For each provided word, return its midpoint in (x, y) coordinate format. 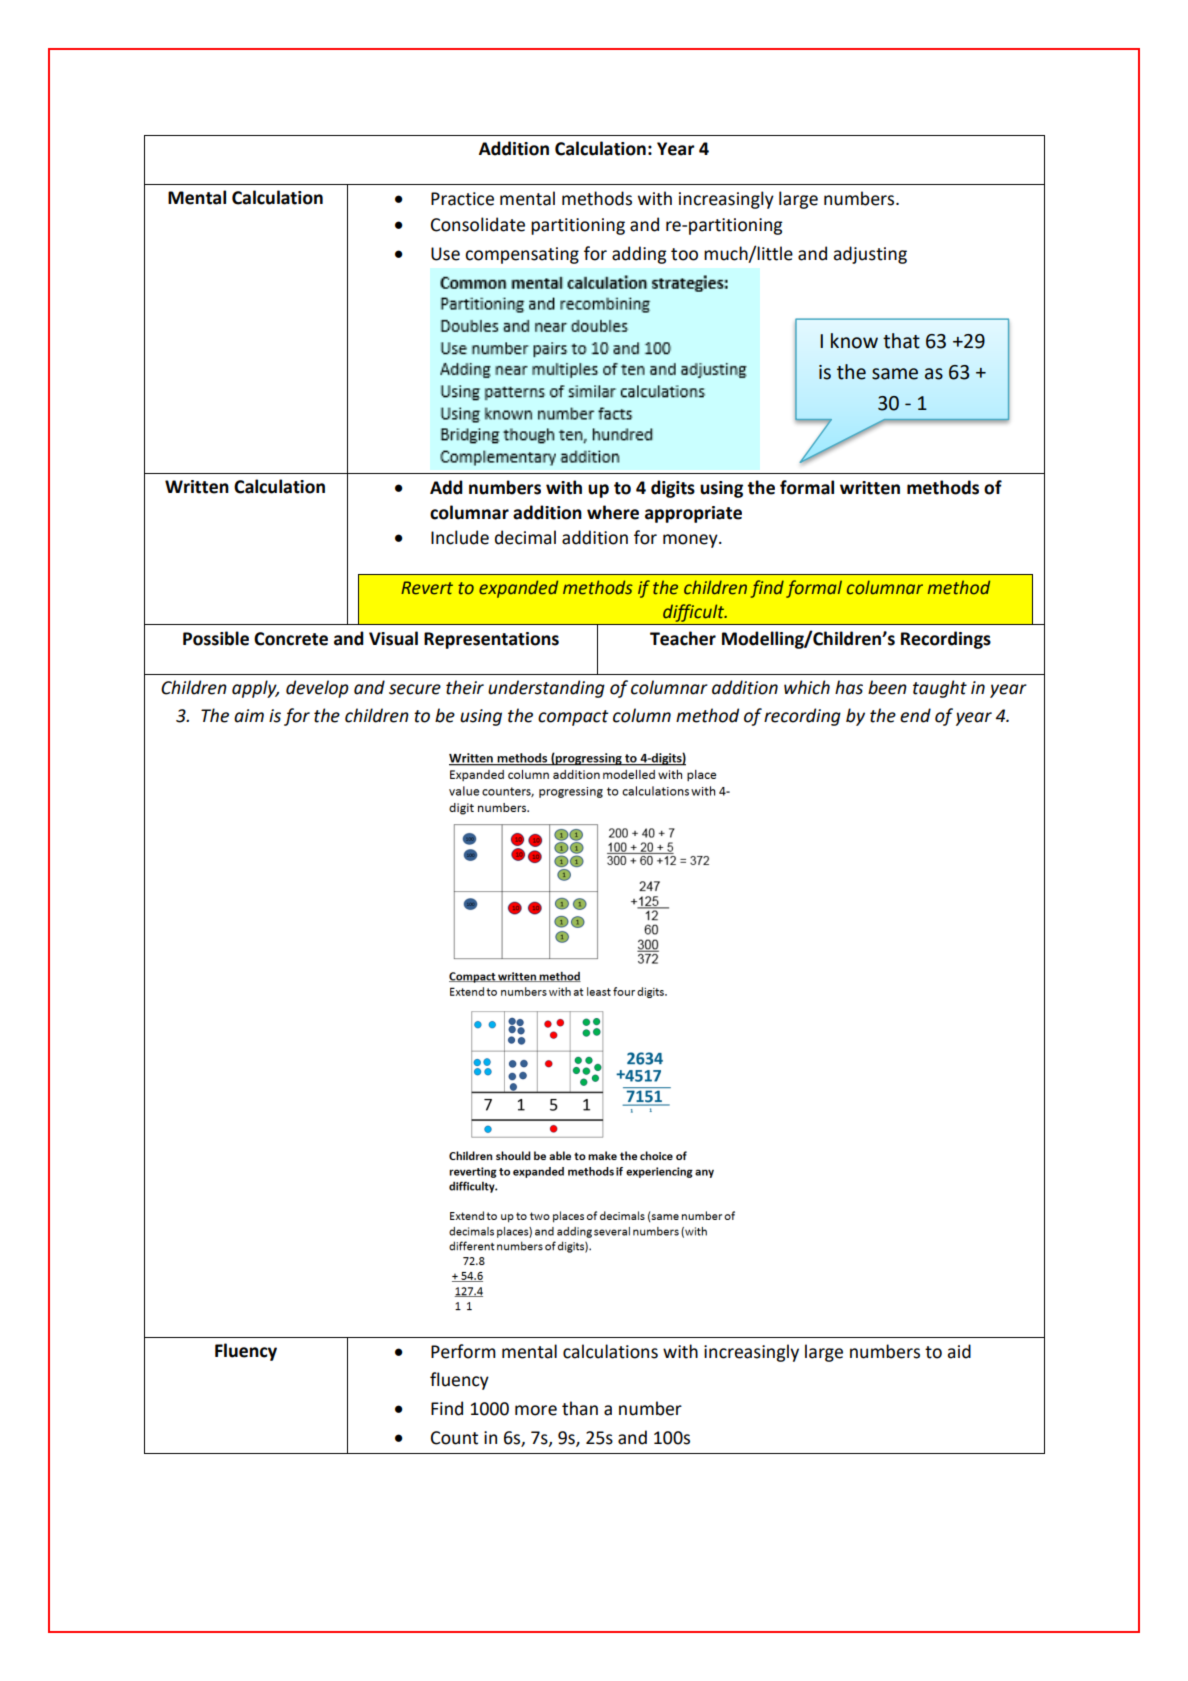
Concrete (291, 639)
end (915, 715)
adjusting (870, 255)
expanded (518, 589)
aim (249, 716)
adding (639, 255)
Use (445, 254)
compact (573, 718)
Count (454, 1438)
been (887, 687)
